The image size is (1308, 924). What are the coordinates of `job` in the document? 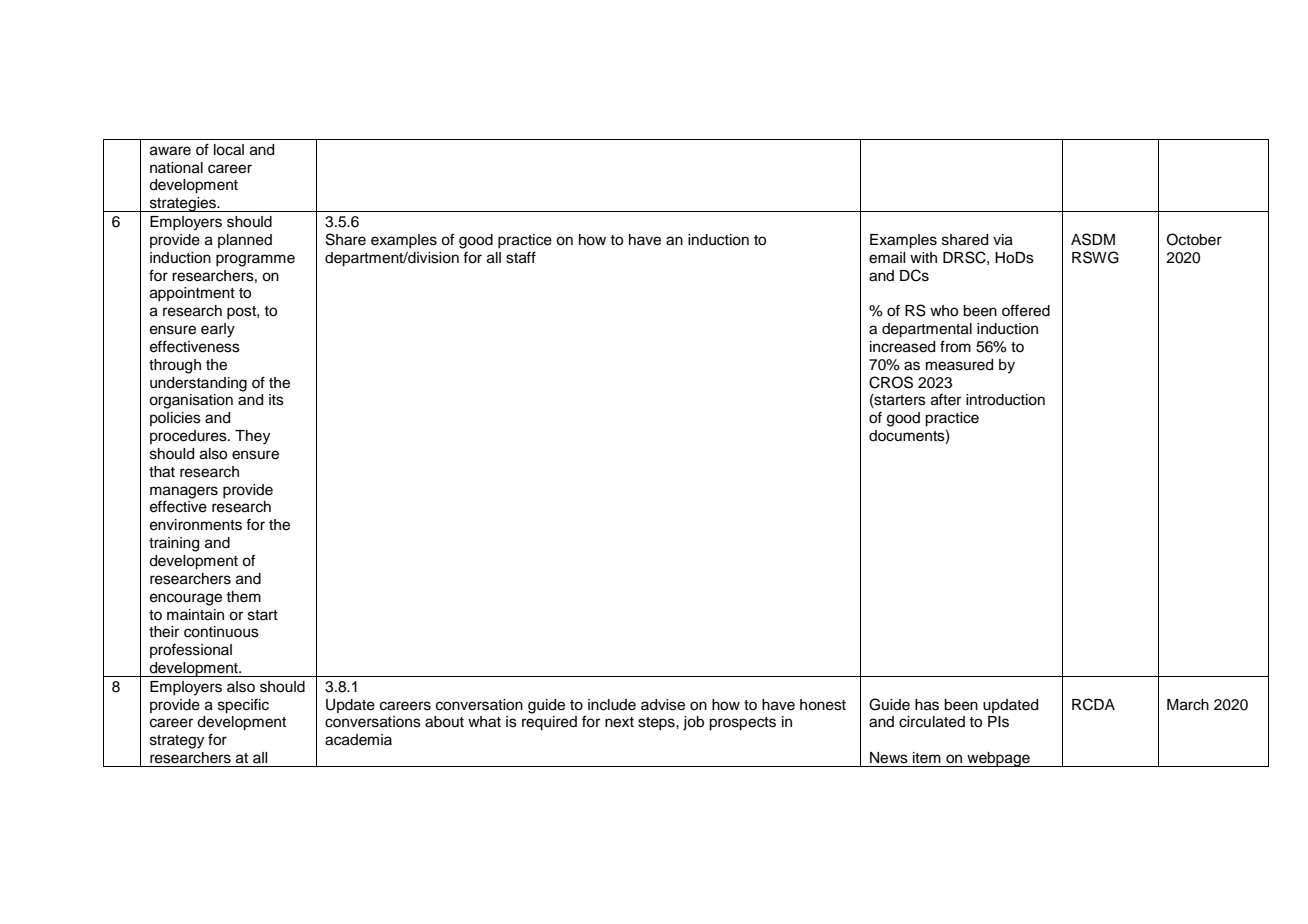 It's located at (693, 723).
